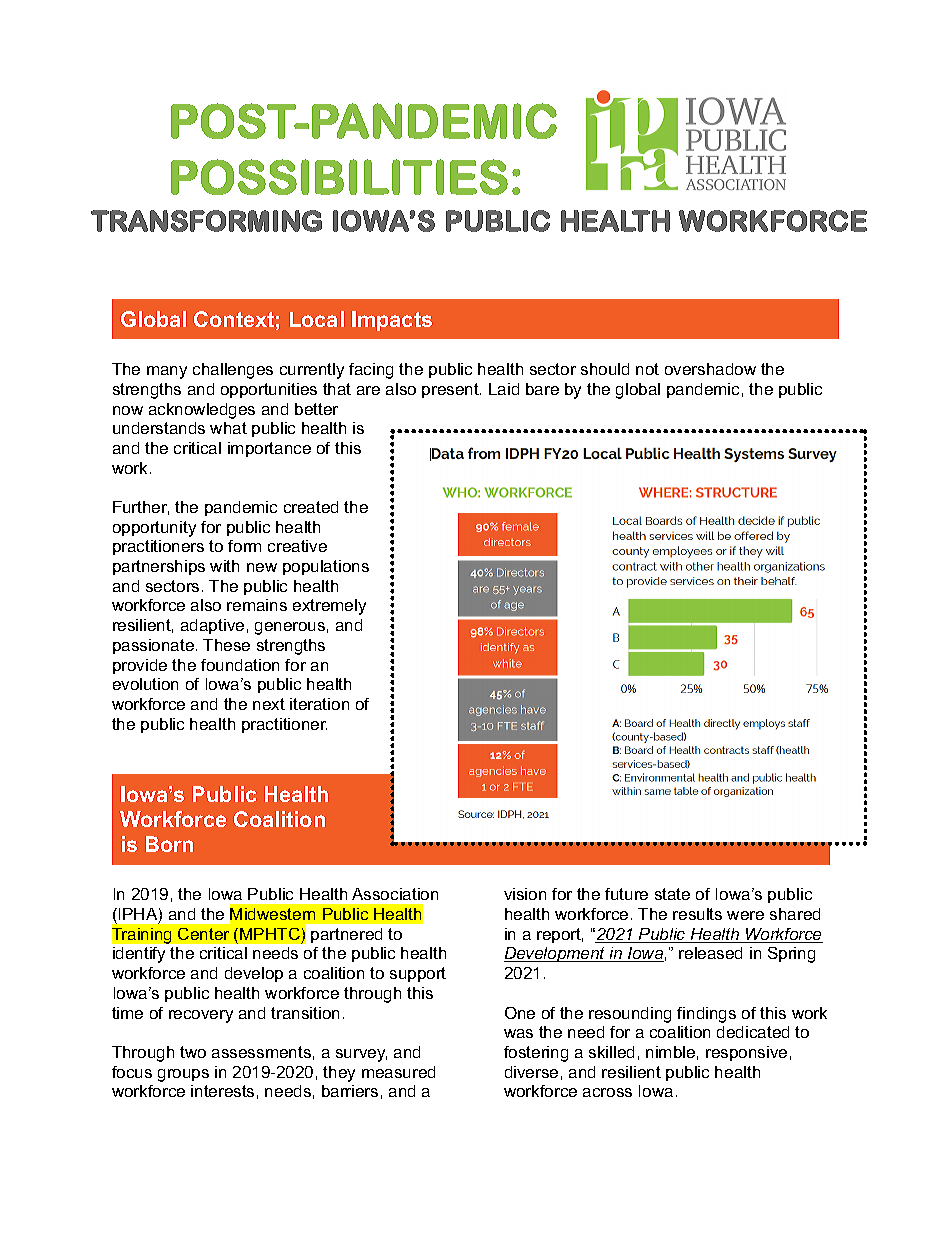 The width and height of the document is (952, 1233). I want to click on overshadow, so click(710, 369).
